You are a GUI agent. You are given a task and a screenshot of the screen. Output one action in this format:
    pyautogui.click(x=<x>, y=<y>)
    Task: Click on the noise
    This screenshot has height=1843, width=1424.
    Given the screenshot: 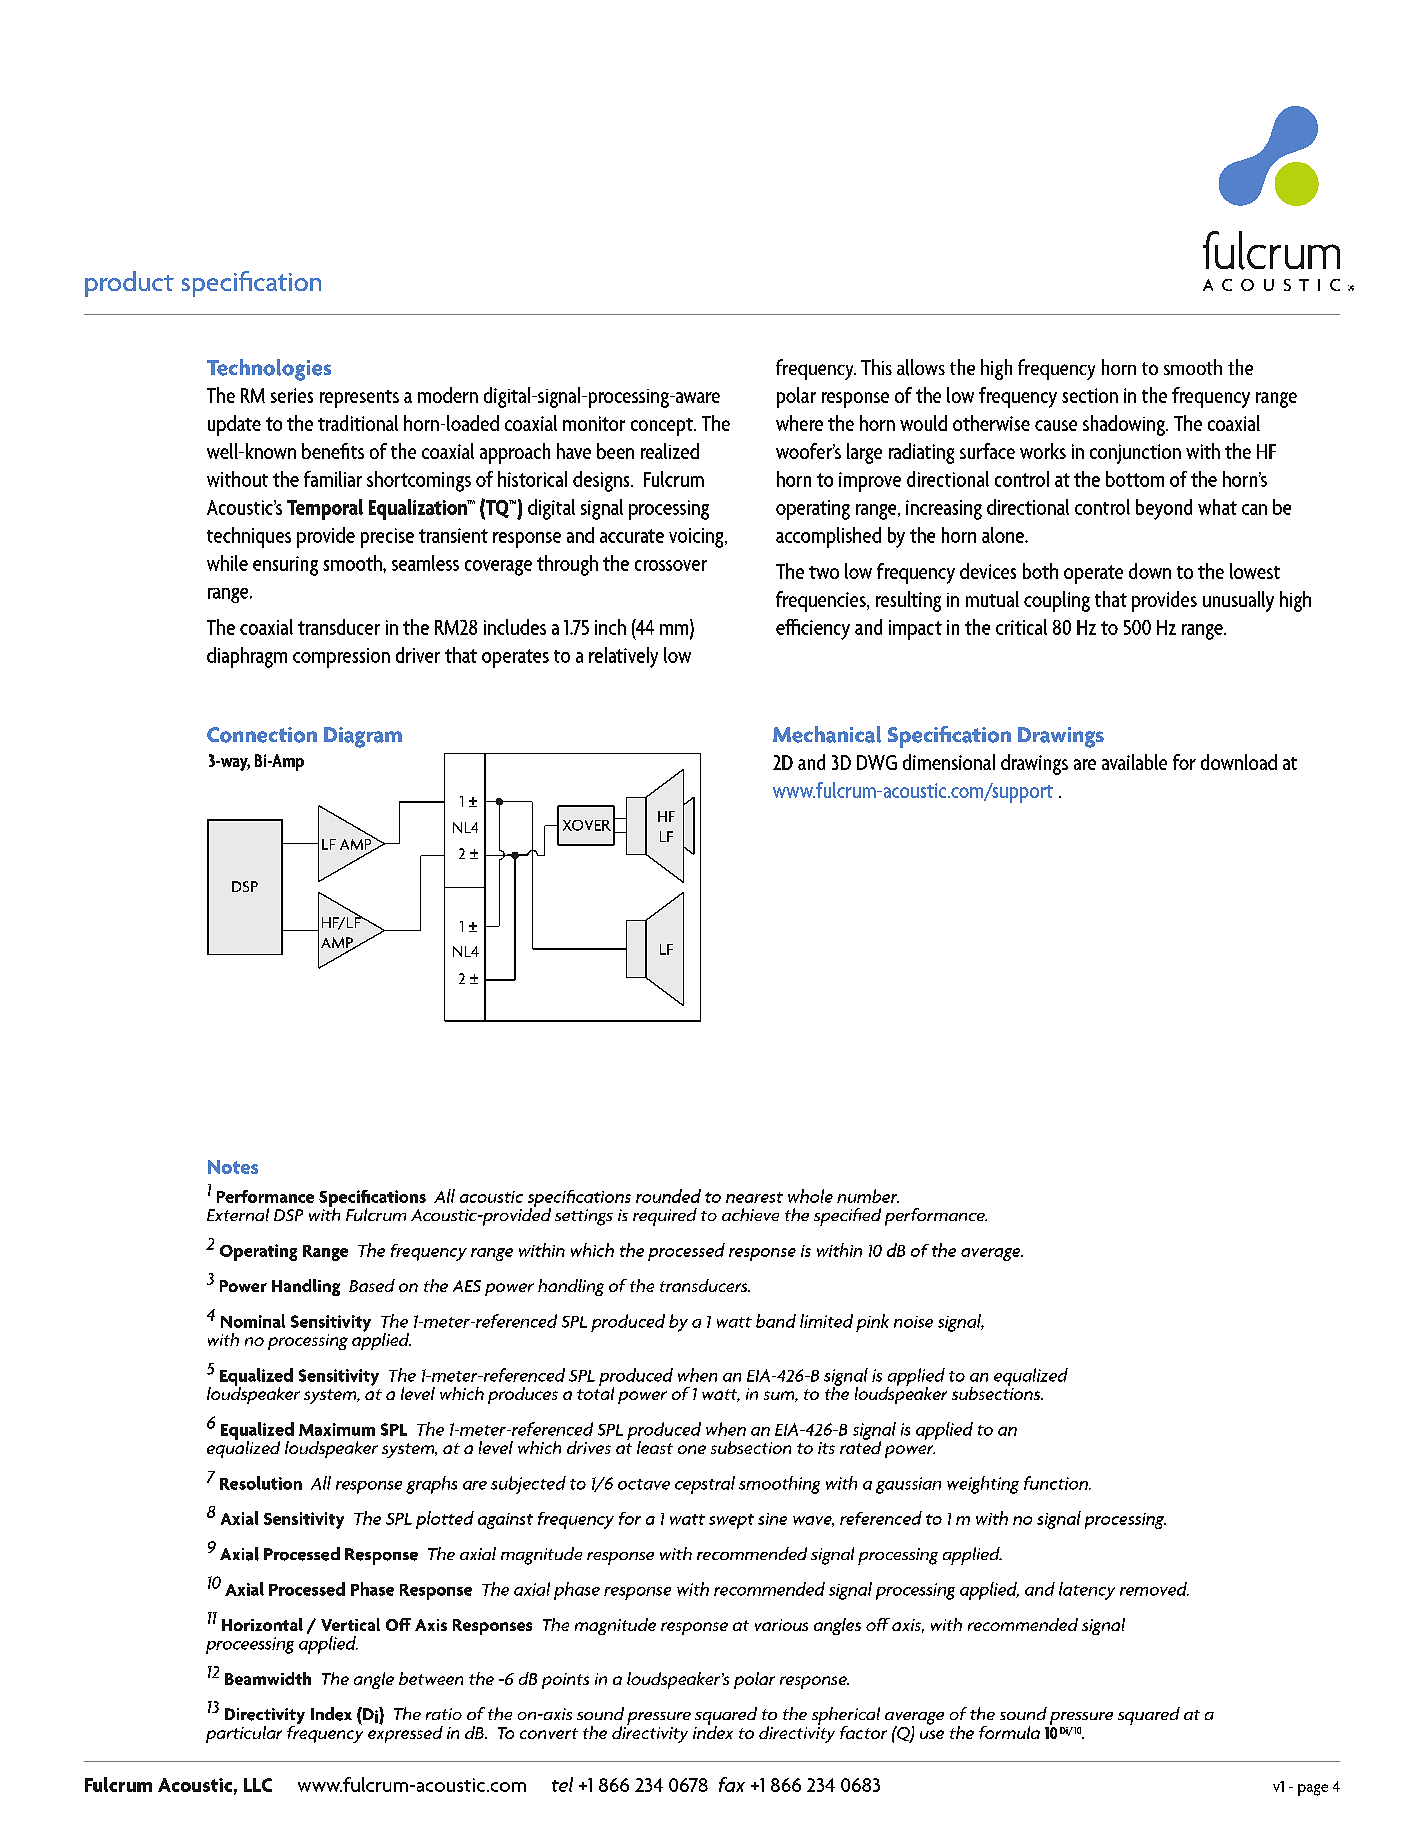 What is the action you would take?
    pyautogui.click(x=913, y=1322)
